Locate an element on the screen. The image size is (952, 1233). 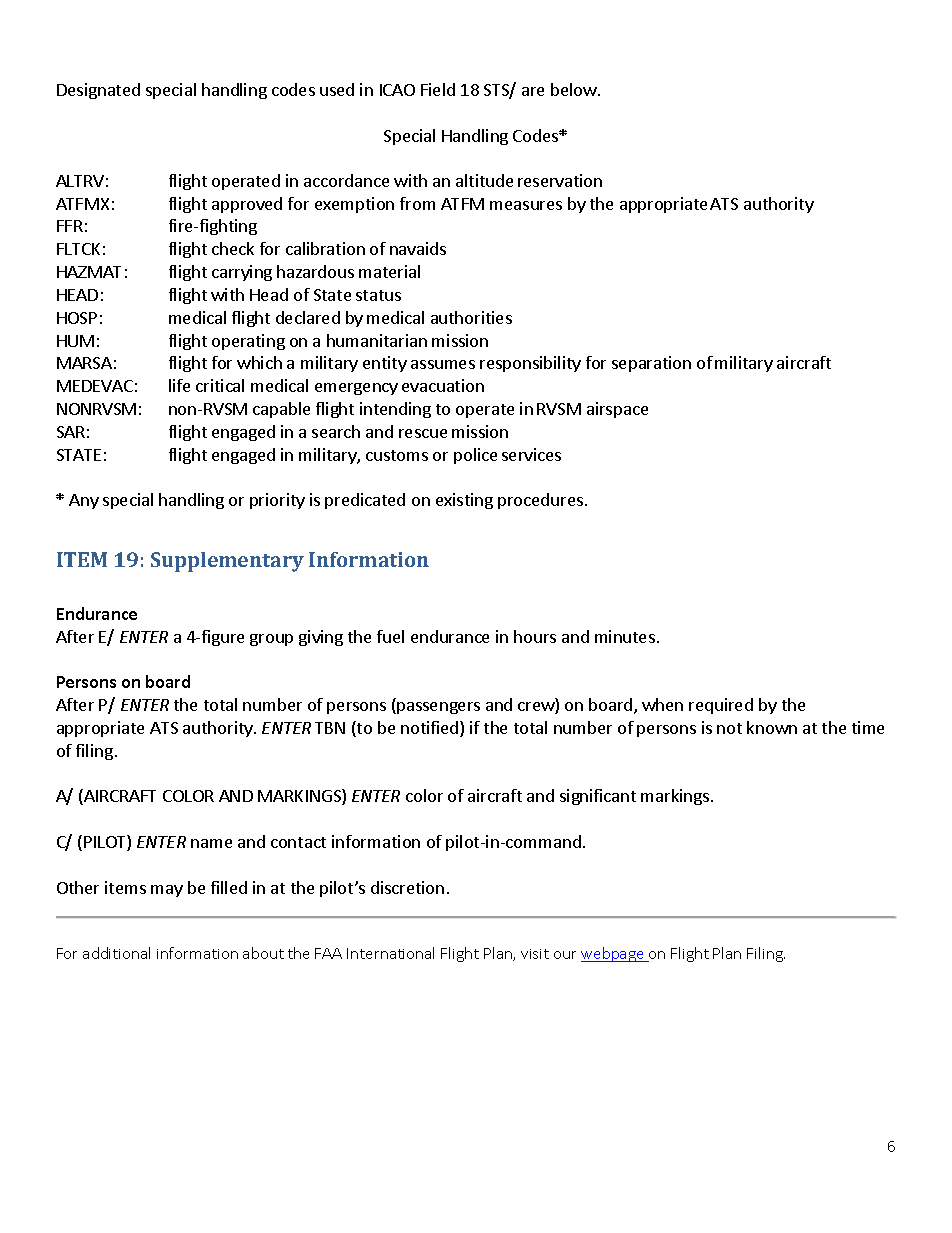
visit is located at coordinates (535, 954).
